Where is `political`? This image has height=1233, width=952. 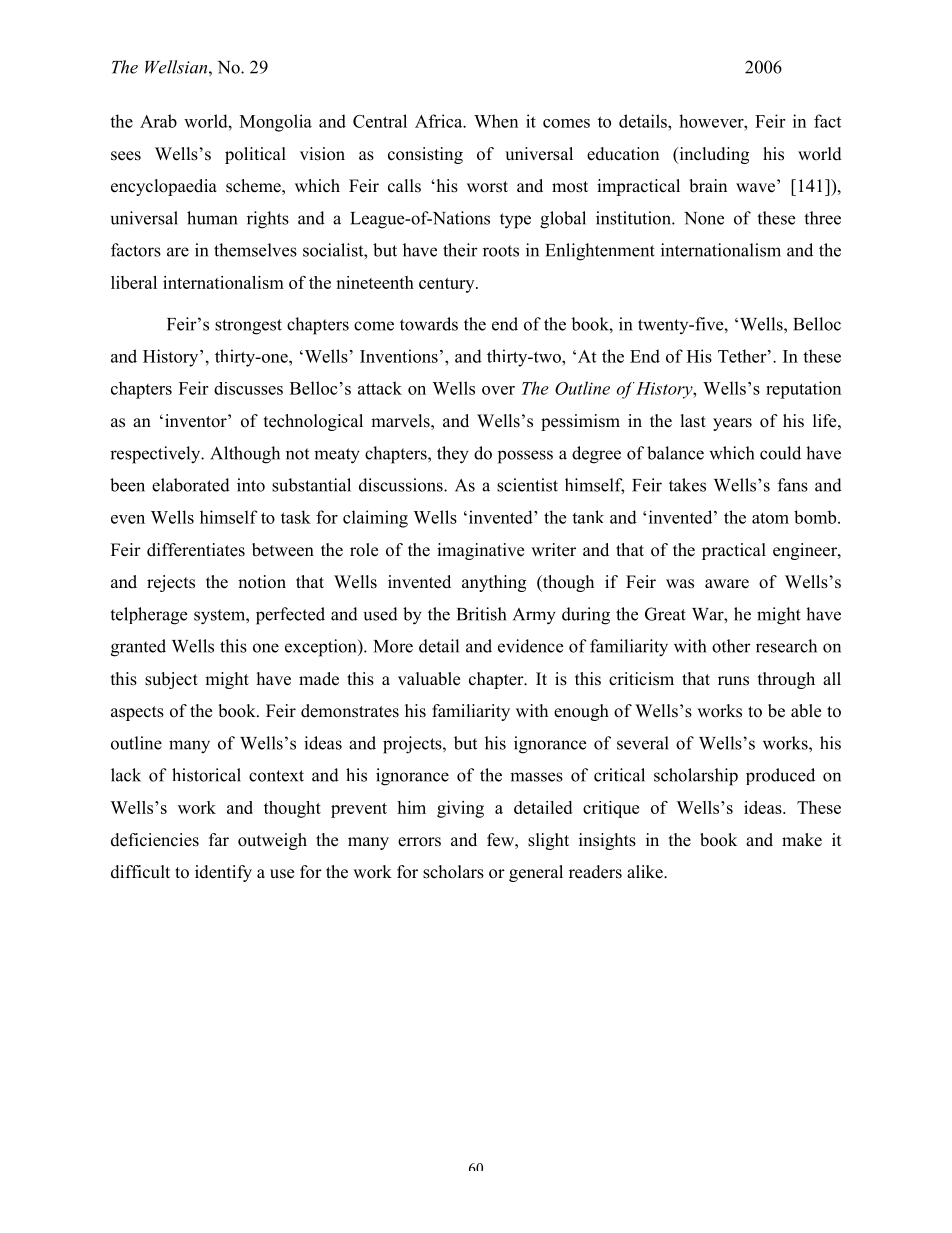
political is located at coordinates (255, 155).
